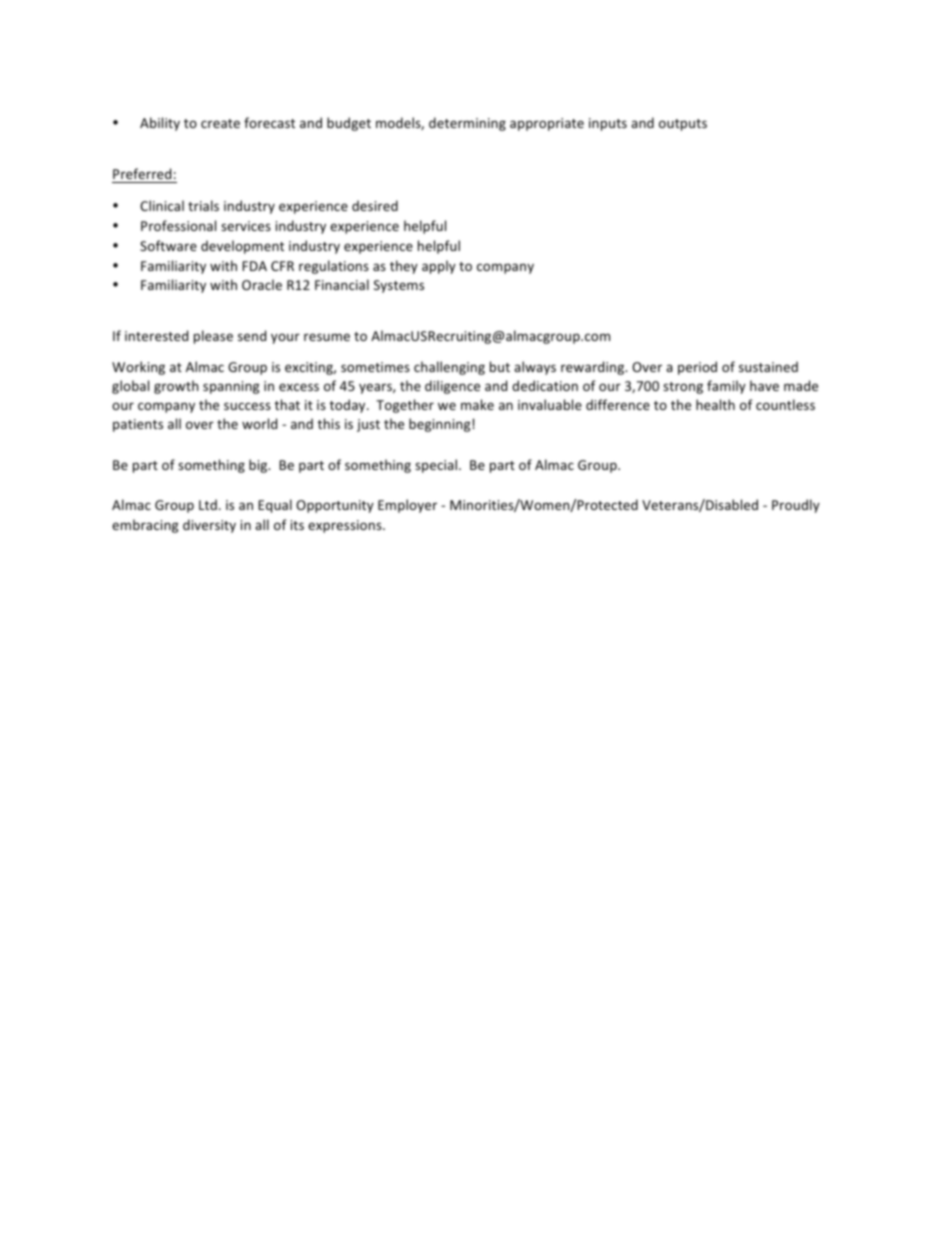  Describe the element at coordinates (213, 337) in the screenshot. I see `please` at that location.
